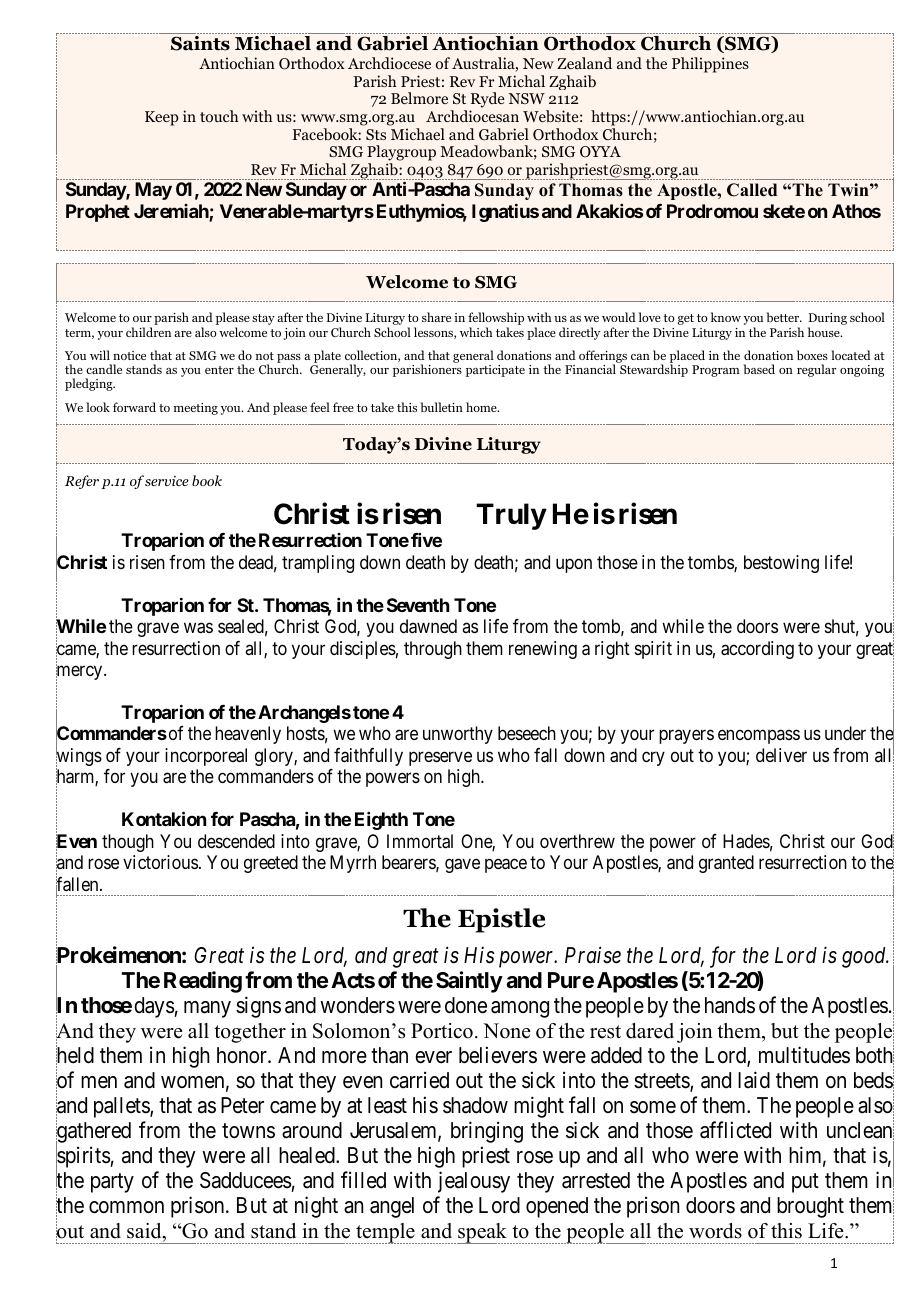 This screenshot has width=924, height=1308. What do you see at coordinates (757, 650) in the screenshot?
I see `according` at bounding box center [757, 650].
